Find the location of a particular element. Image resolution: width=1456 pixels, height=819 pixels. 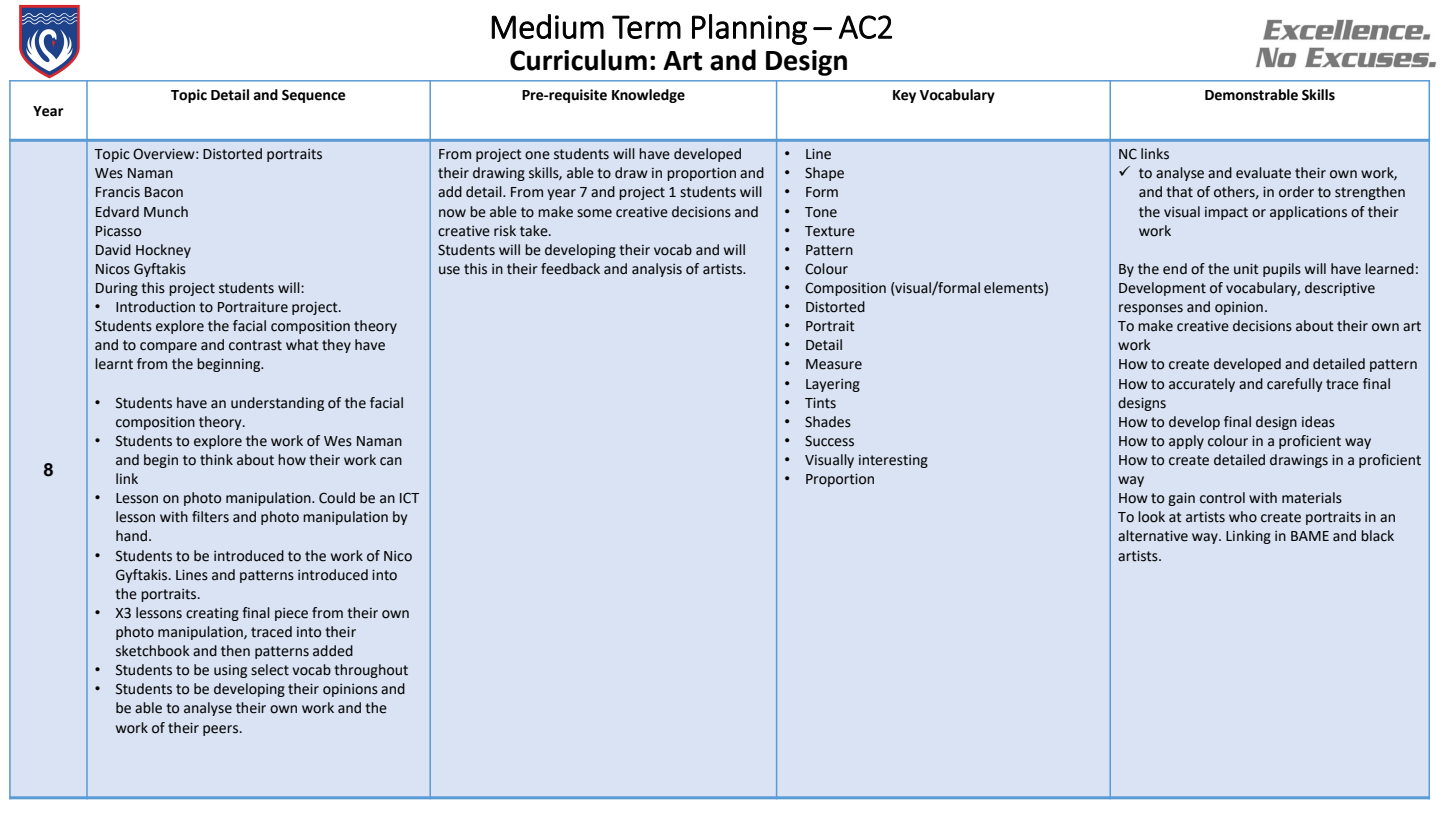

Planning is located at coordinates (749, 29).
